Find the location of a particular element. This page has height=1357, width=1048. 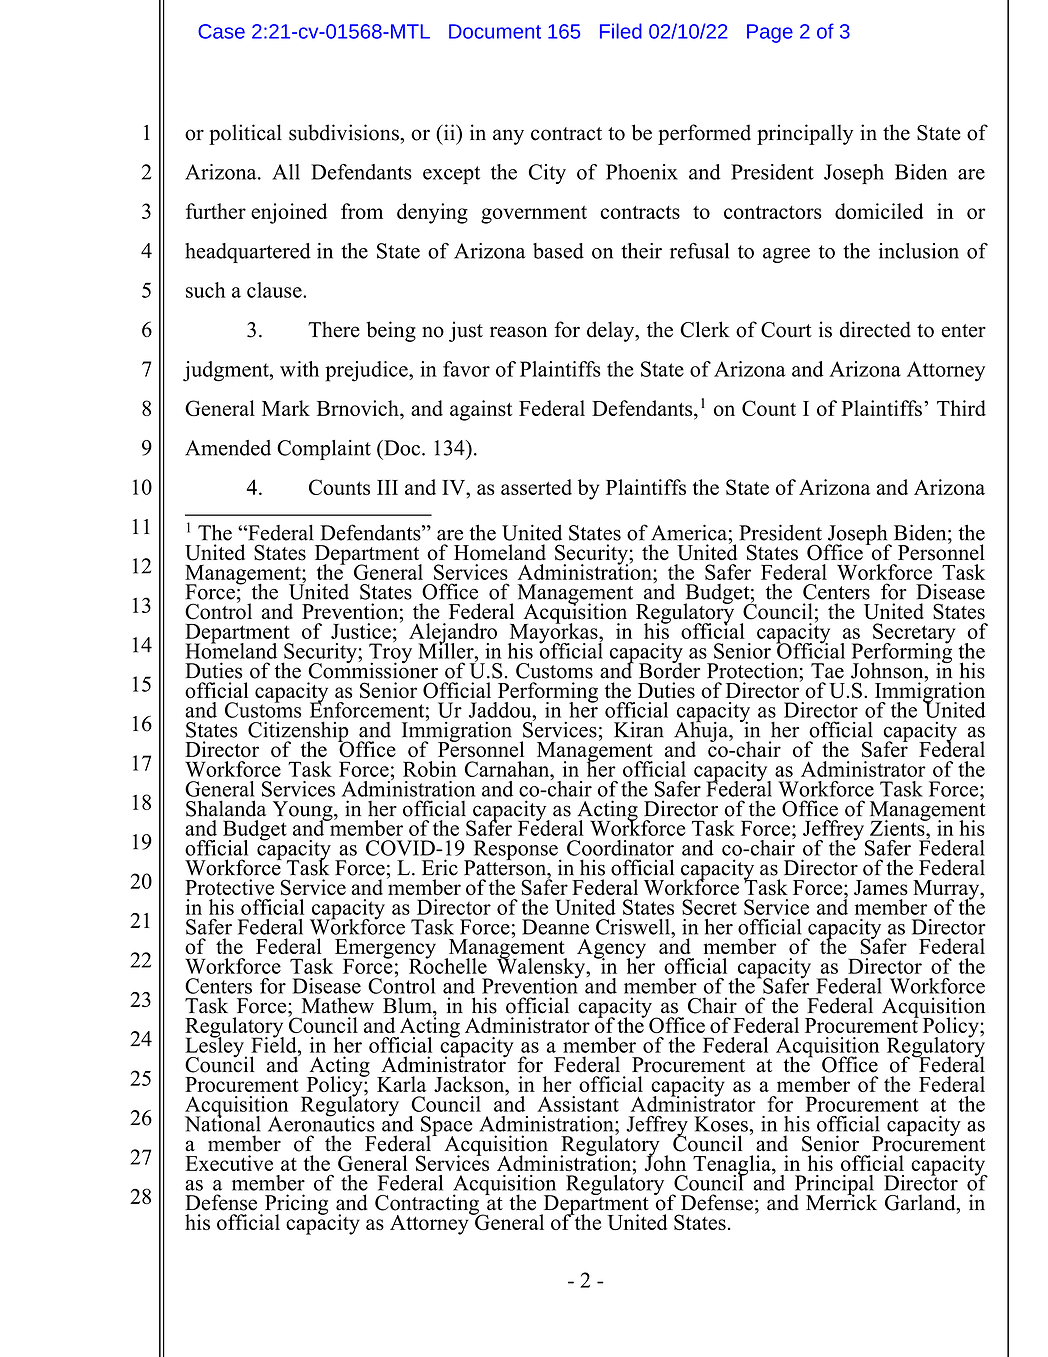

Case is located at coordinates (221, 31).
